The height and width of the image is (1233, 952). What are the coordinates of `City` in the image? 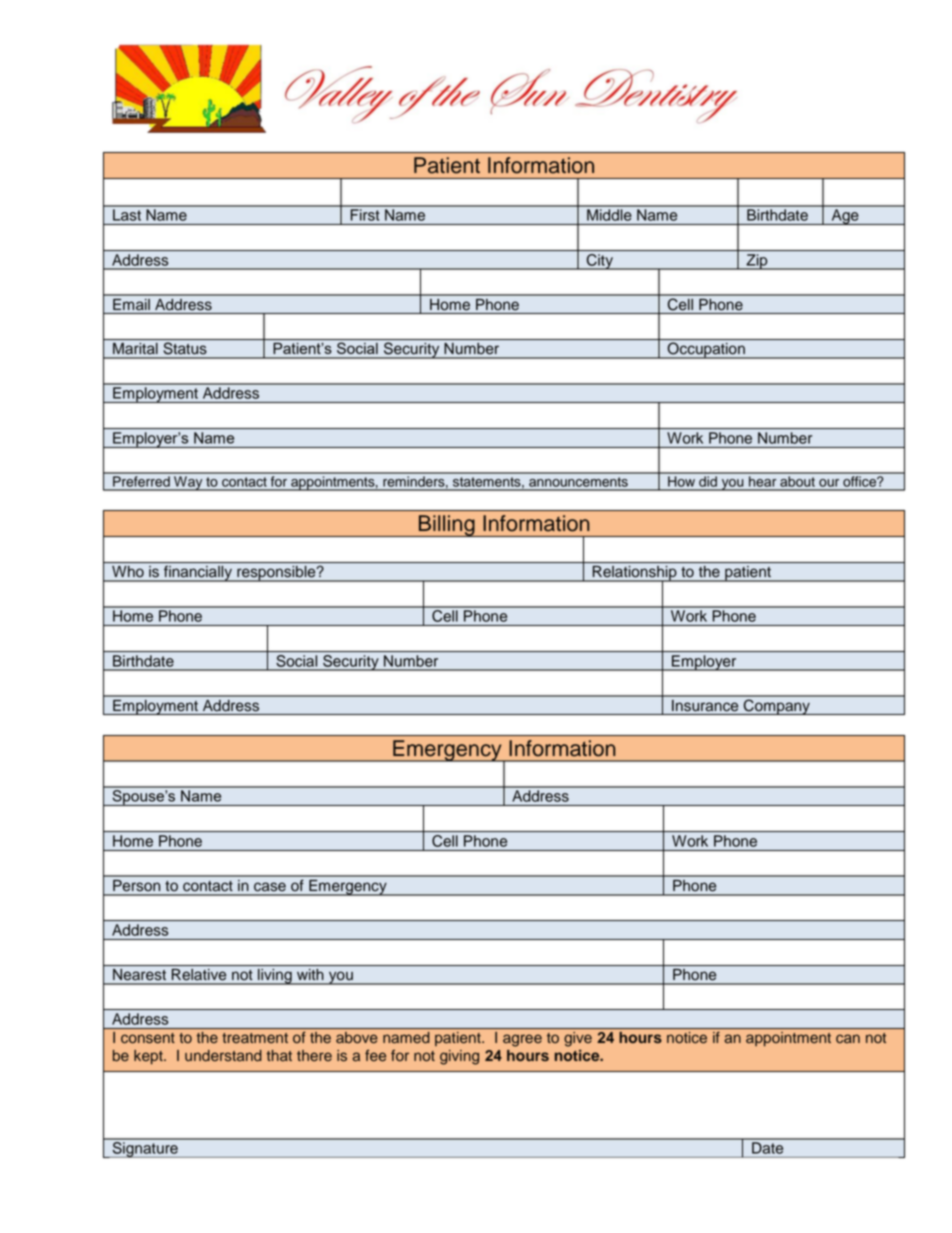 It's located at (599, 262).
